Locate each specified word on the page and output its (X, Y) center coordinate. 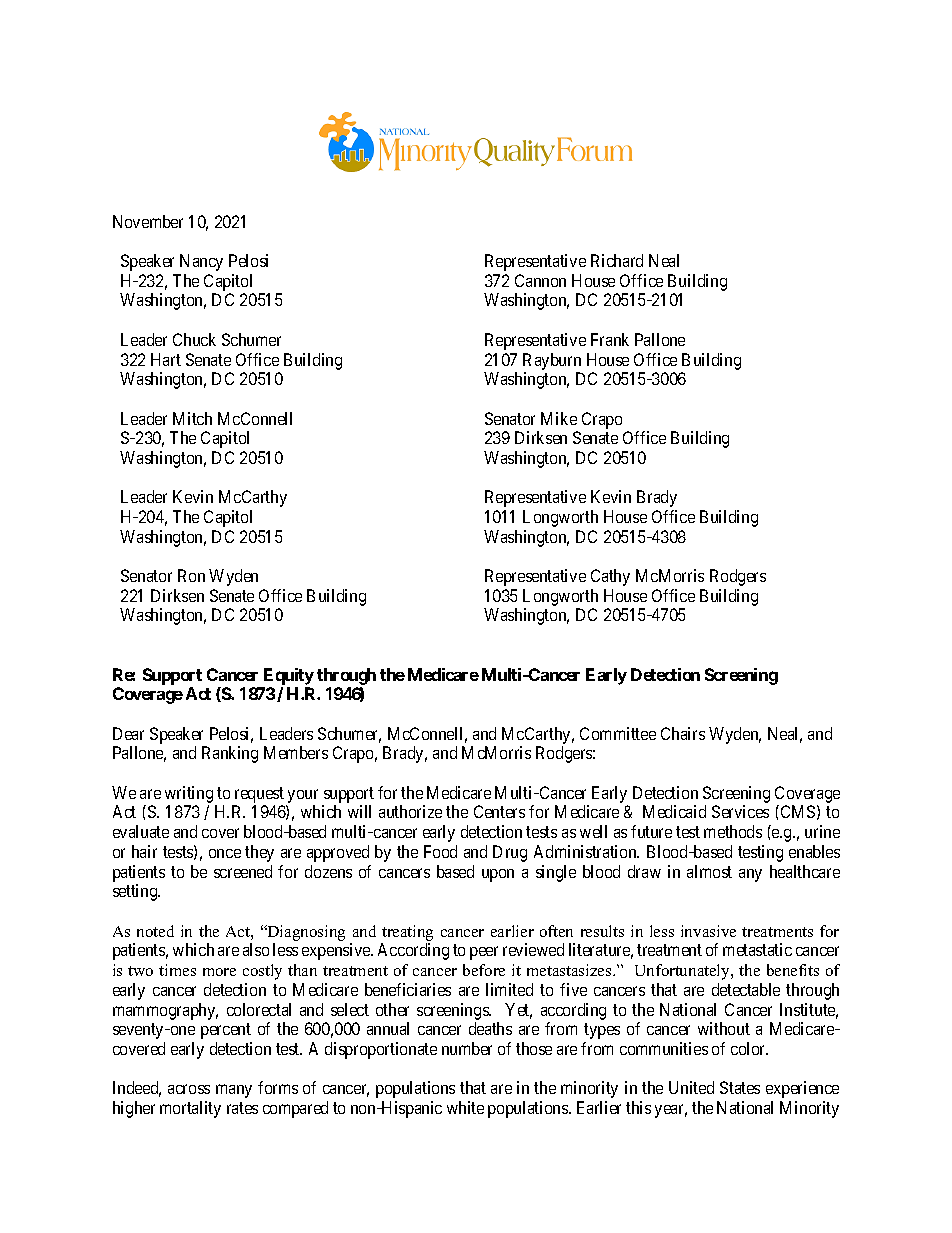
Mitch (192, 418)
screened (243, 871)
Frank (610, 339)
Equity (289, 676)
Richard (617, 260)
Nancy (201, 262)
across (189, 1089)
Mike (559, 418)
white (465, 1107)
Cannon (540, 280)
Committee (618, 733)
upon (498, 875)
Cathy (610, 577)
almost (709, 871)
